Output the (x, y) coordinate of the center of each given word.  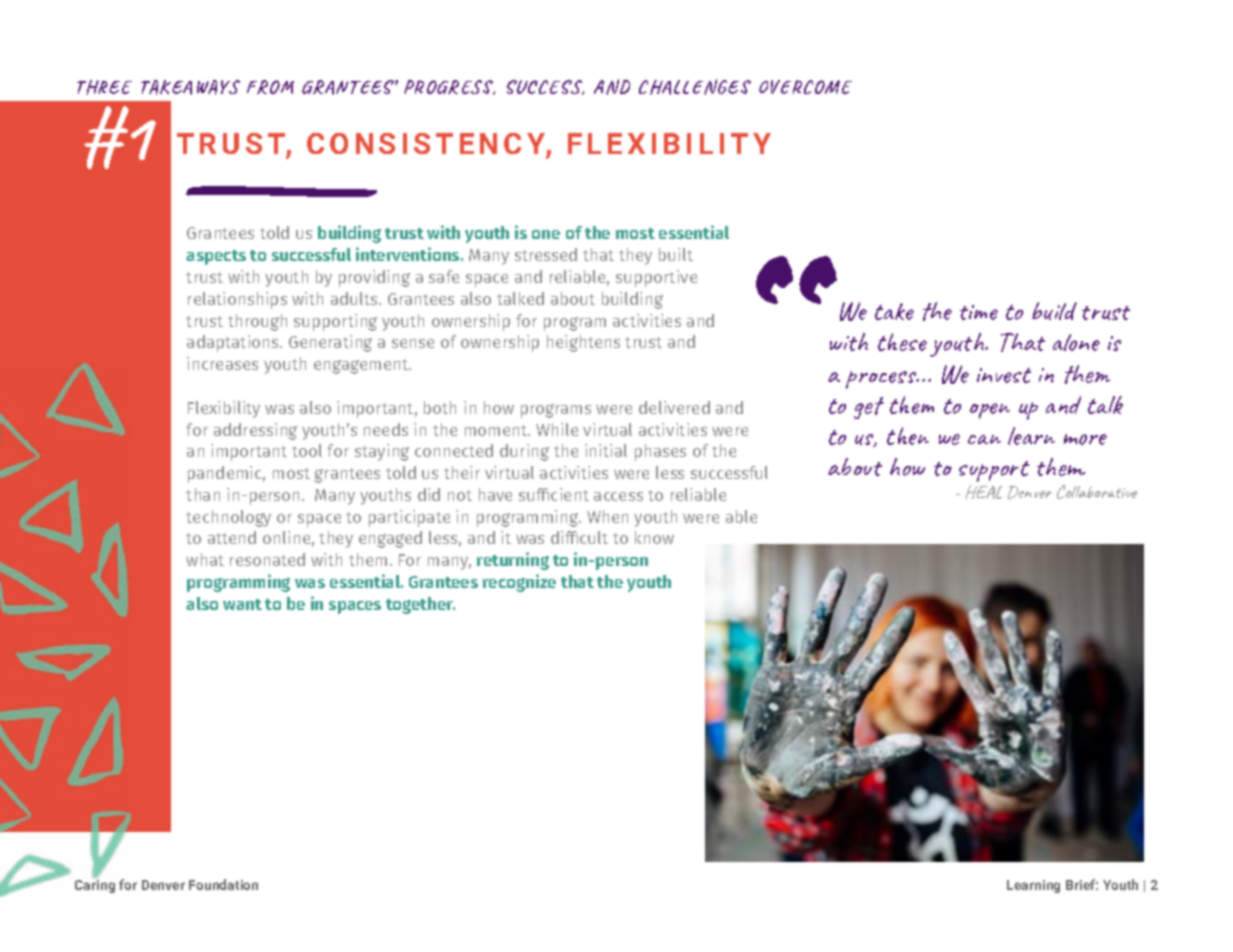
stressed (546, 254)
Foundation (223, 884)
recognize (519, 583)
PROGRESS (449, 87)
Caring (95, 886)
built (676, 254)
